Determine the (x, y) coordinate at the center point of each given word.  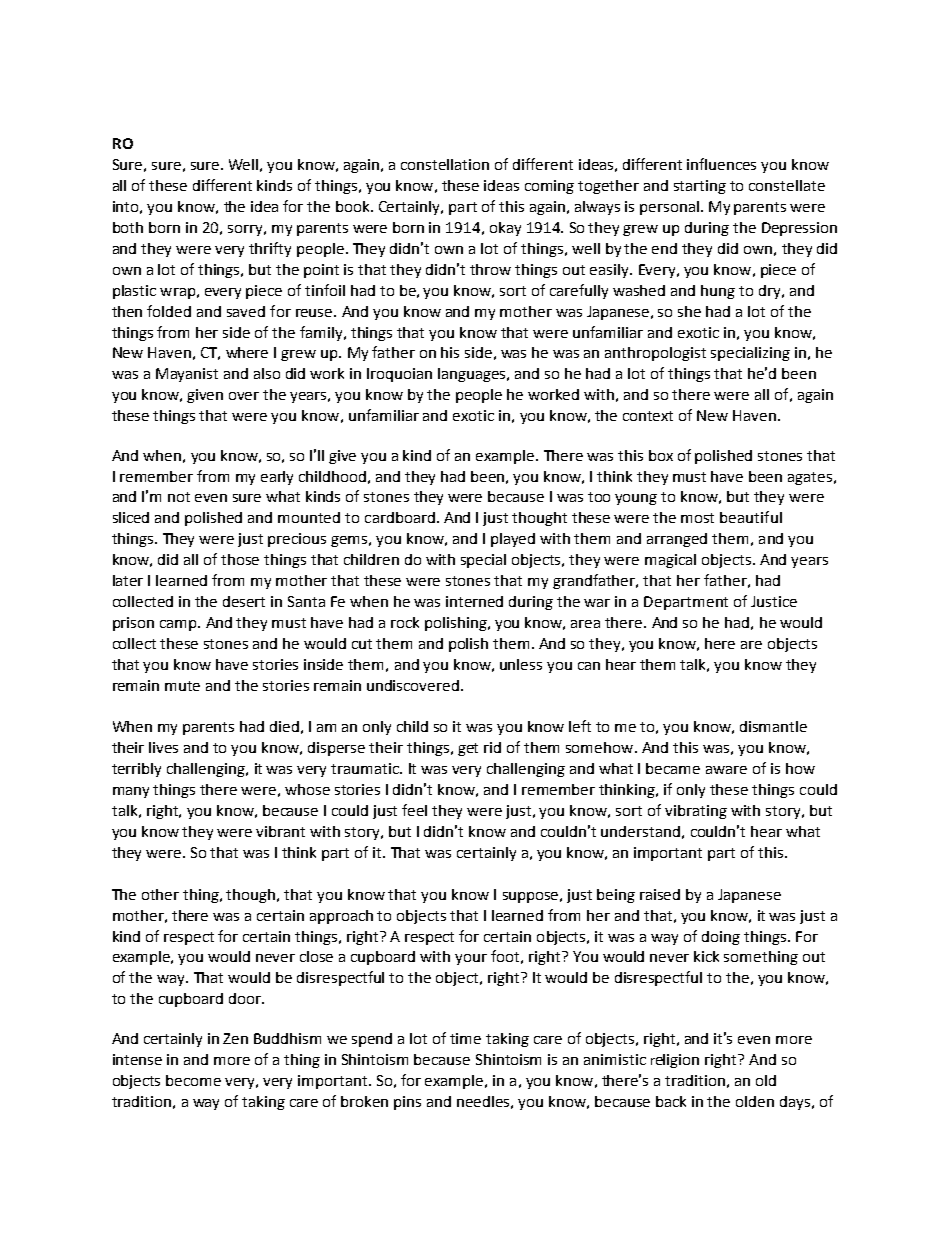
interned (474, 601)
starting (700, 187)
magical (670, 561)
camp (179, 625)
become (193, 1080)
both (128, 227)
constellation (445, 164)
